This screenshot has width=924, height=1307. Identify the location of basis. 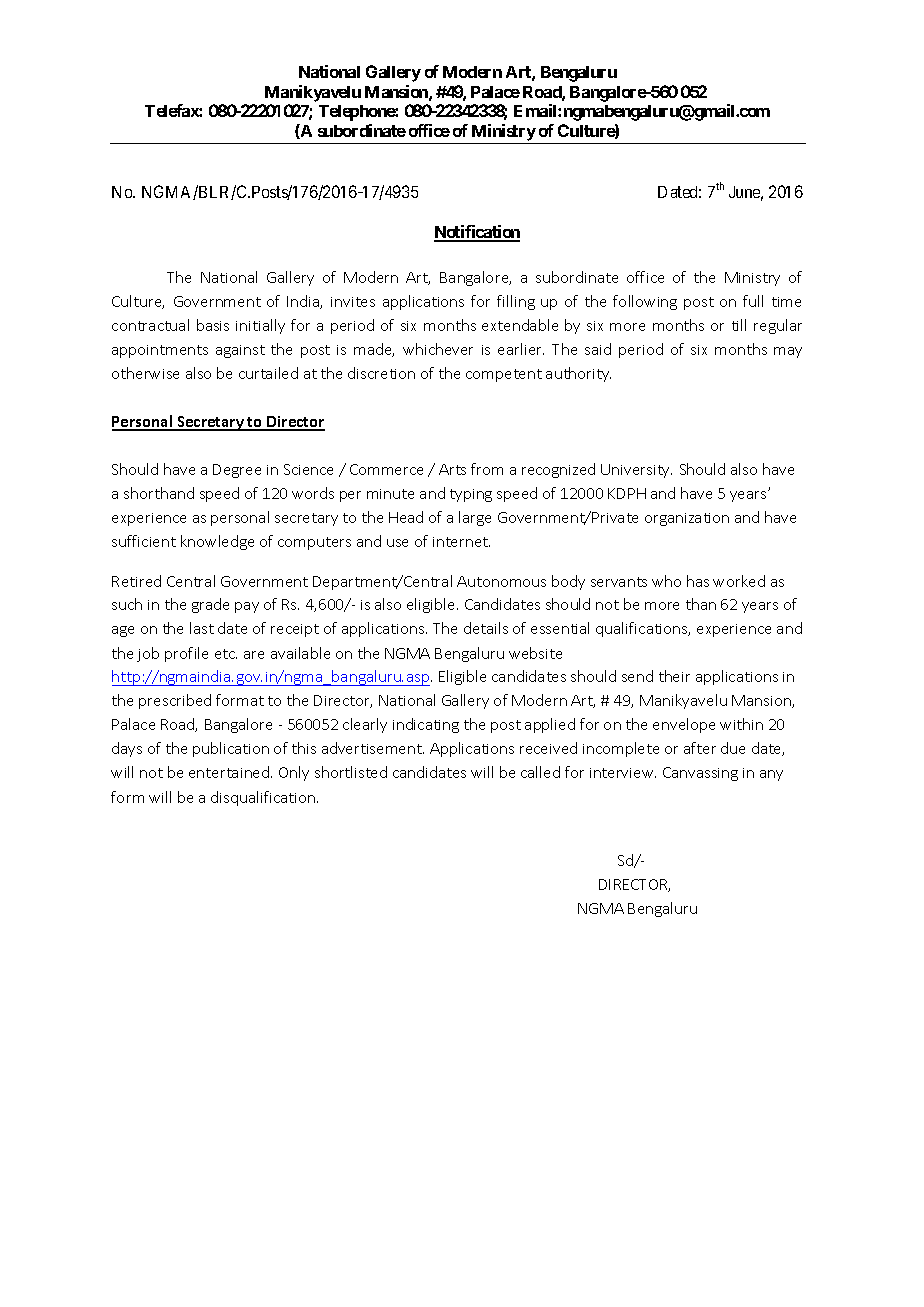
(213, 325).
